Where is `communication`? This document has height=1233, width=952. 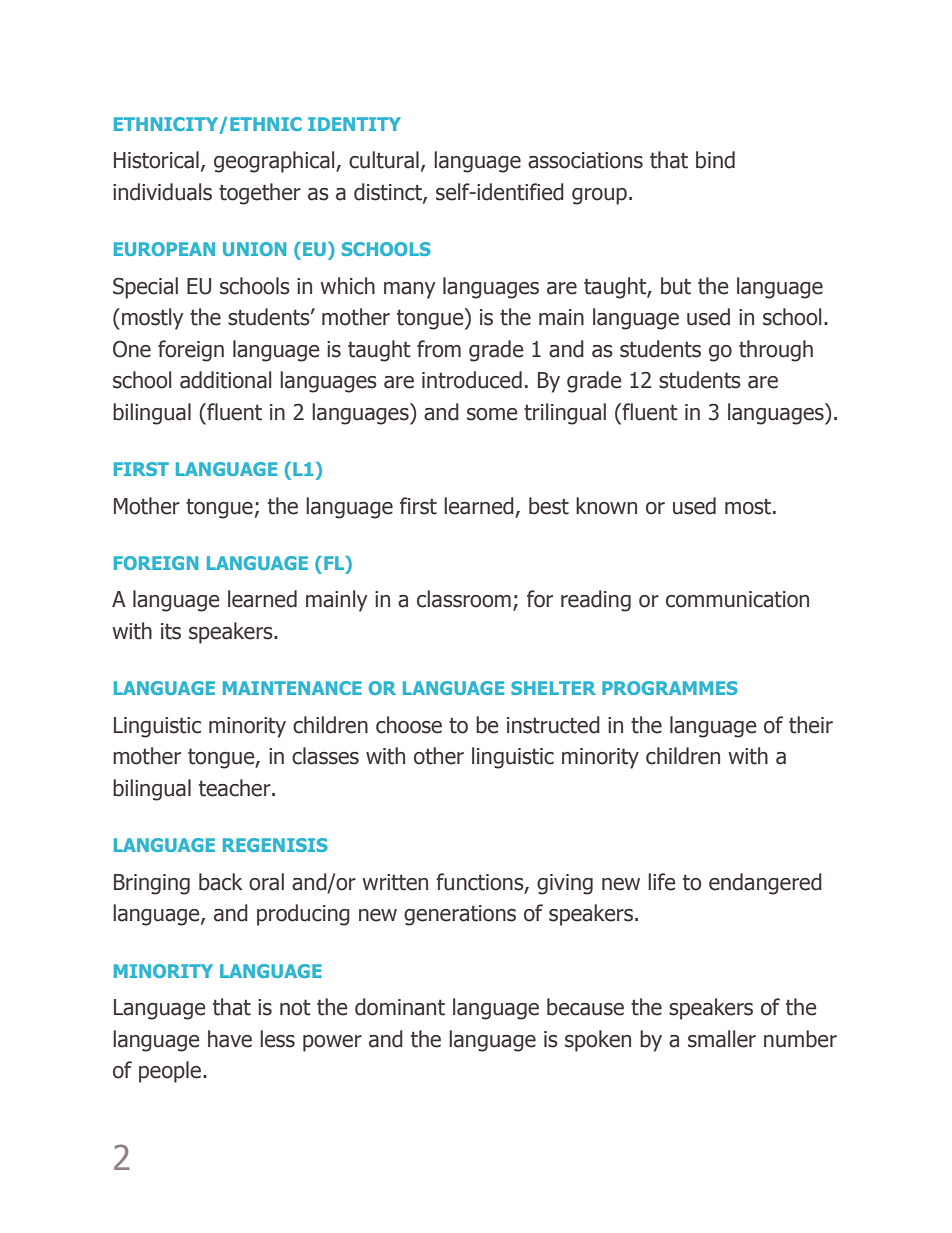 communication is located at coordinates (737, 599).
